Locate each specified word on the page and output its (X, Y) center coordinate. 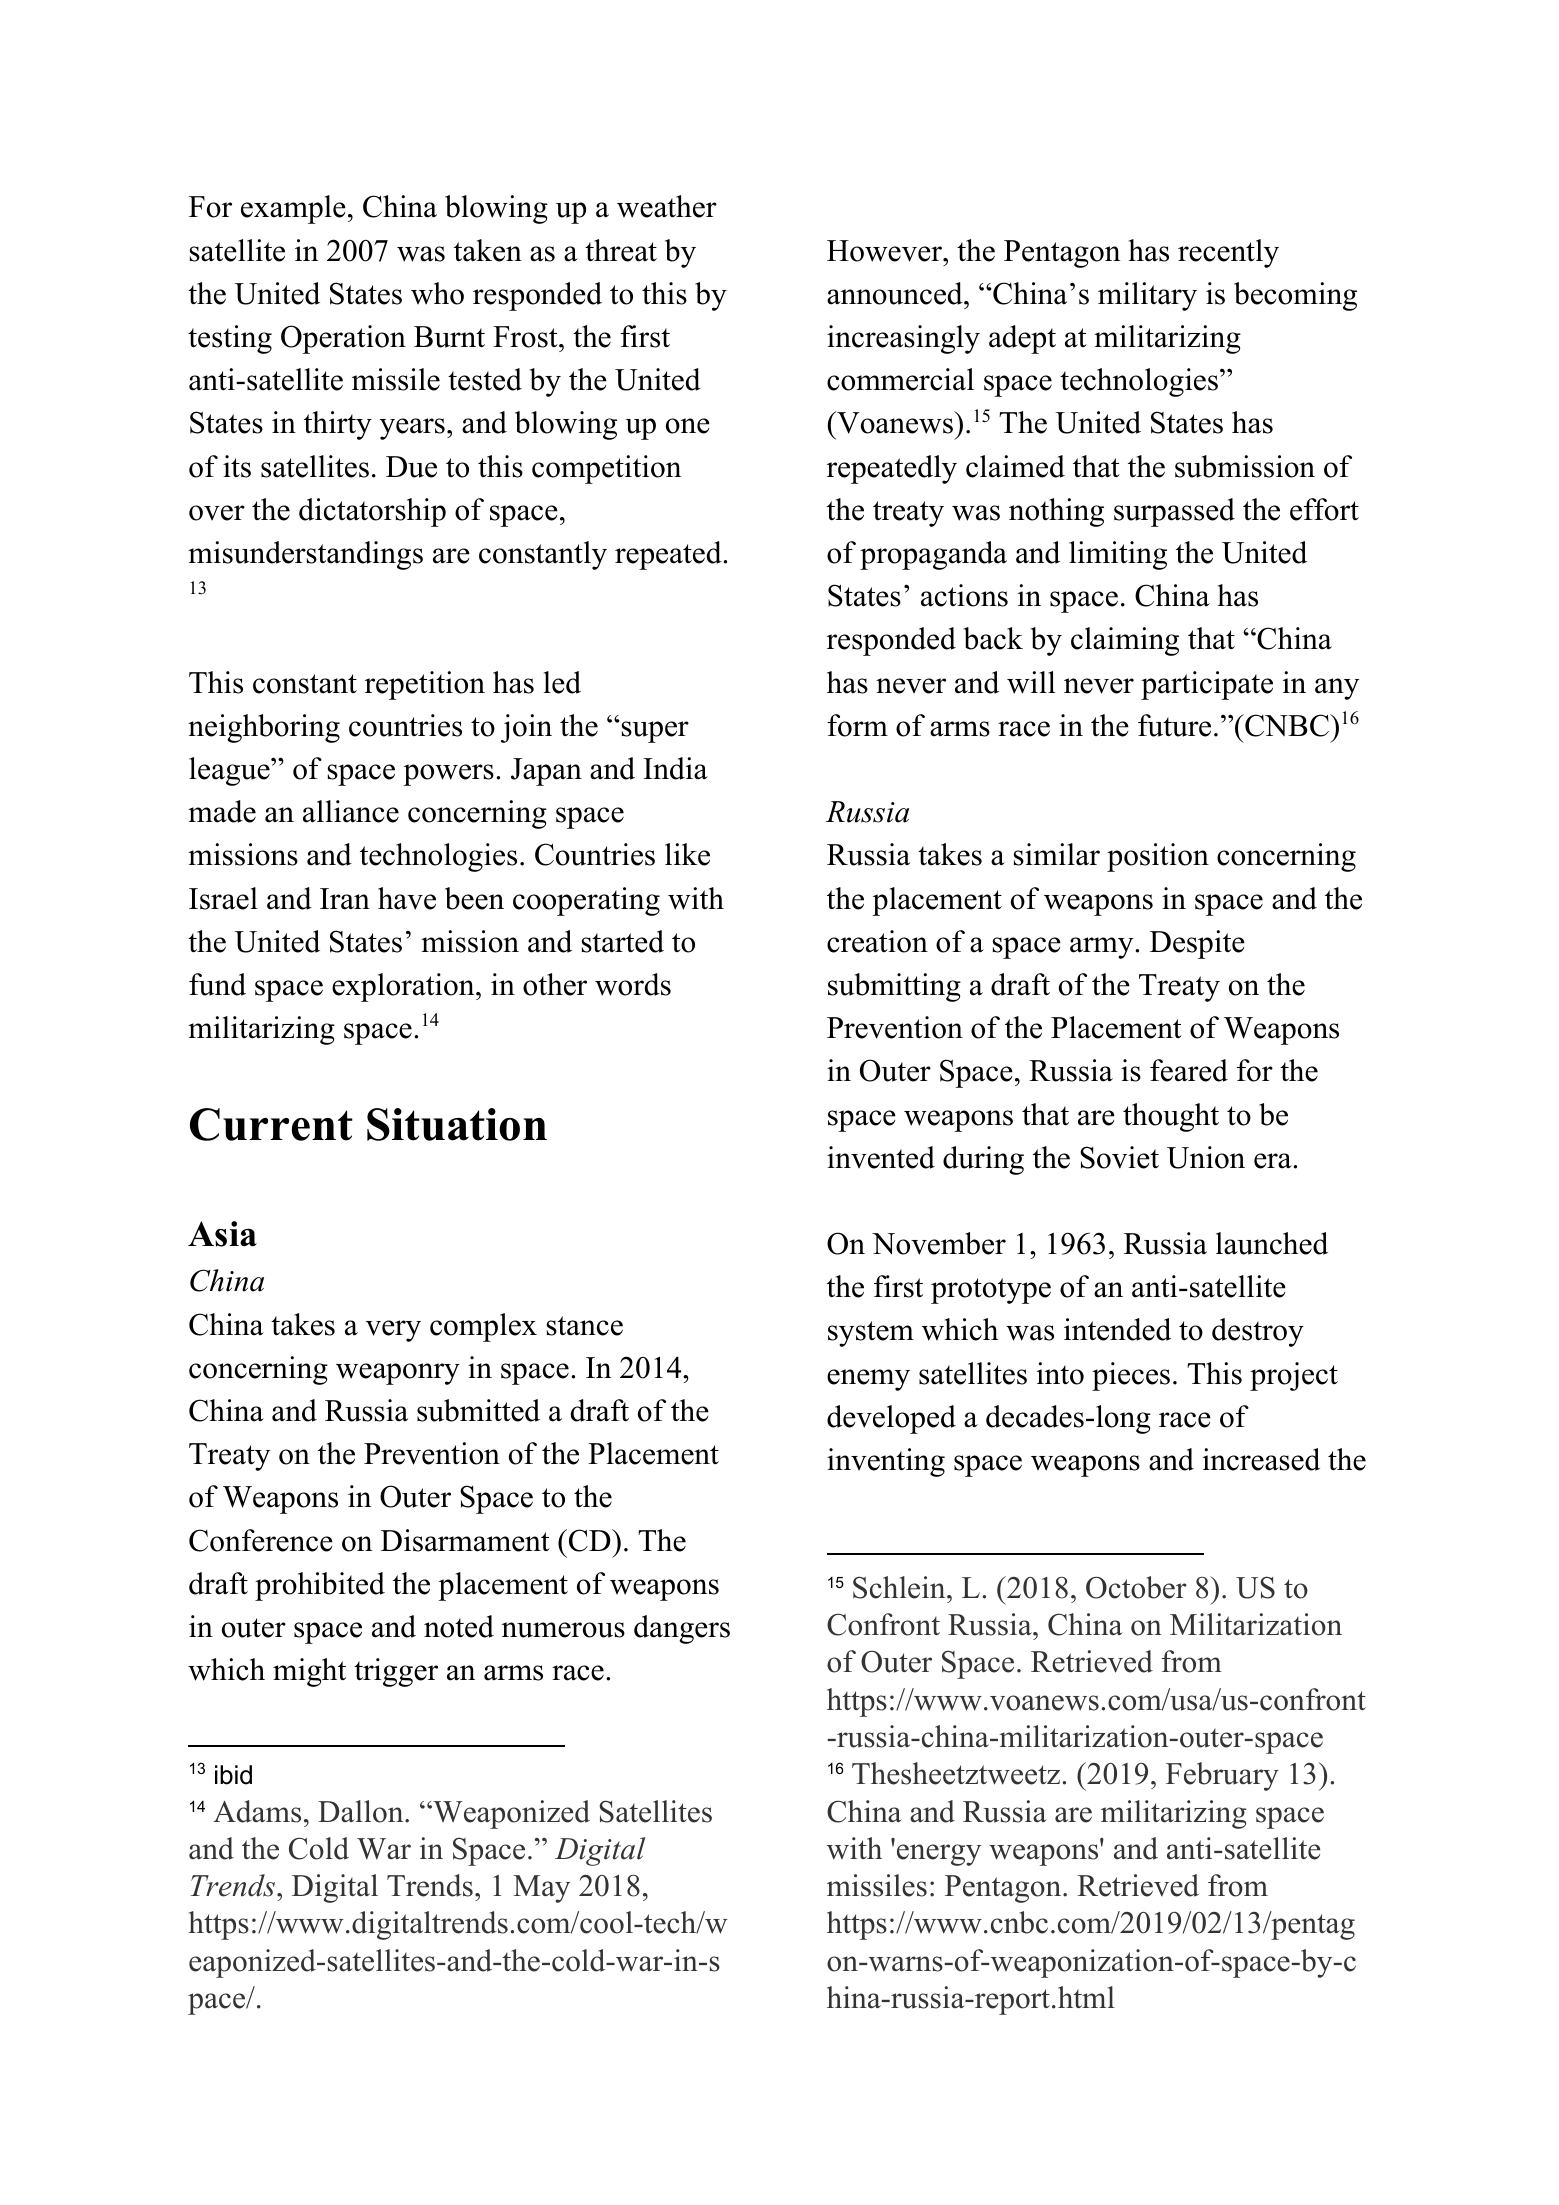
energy (939, 1855)
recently (1228, 253)
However (885, 251)
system (871, 1334)
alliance (351, 811)
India (675, 768)
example (293, 209)
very (393, 1331)
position (1158, 857)
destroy (1258, 1332)
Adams (257, 1811)
